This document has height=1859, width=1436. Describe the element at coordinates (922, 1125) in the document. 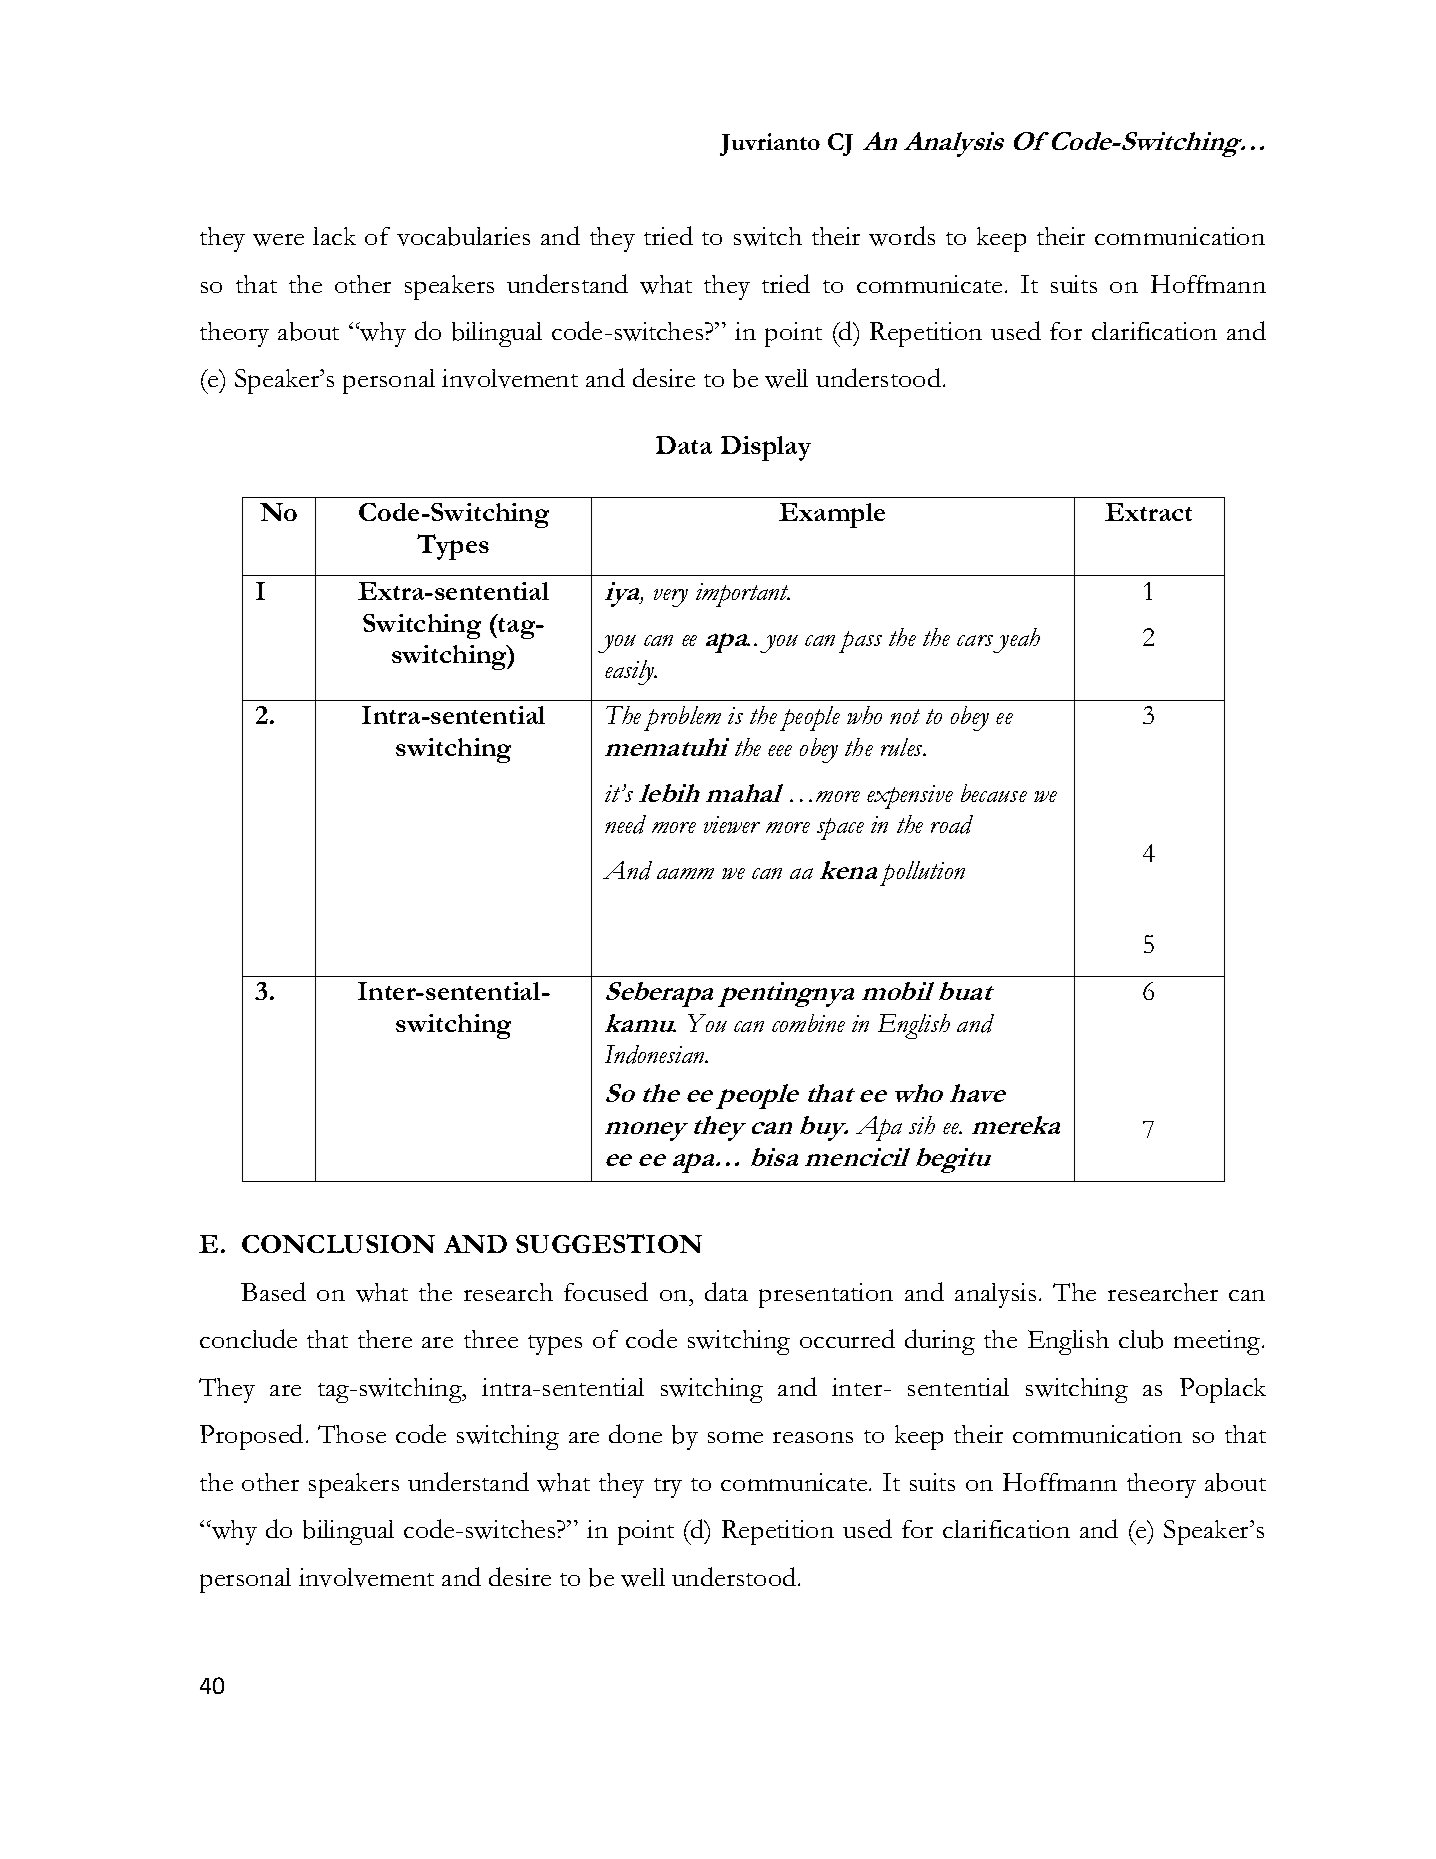

I see `sih` at that location.
